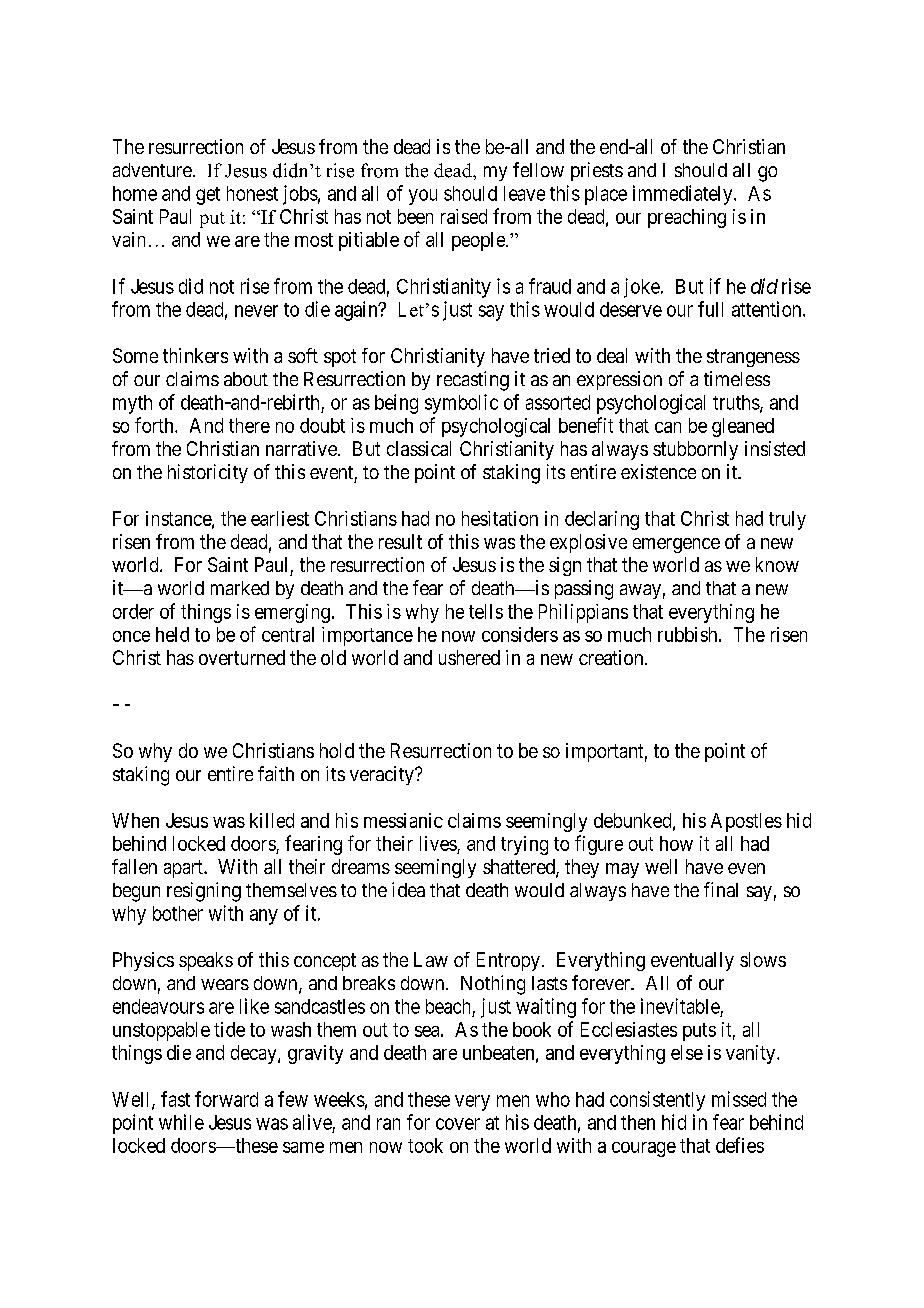 The width and height of the screenshot is (924, 1308). I want to click on ushered, so click(469, 657).
